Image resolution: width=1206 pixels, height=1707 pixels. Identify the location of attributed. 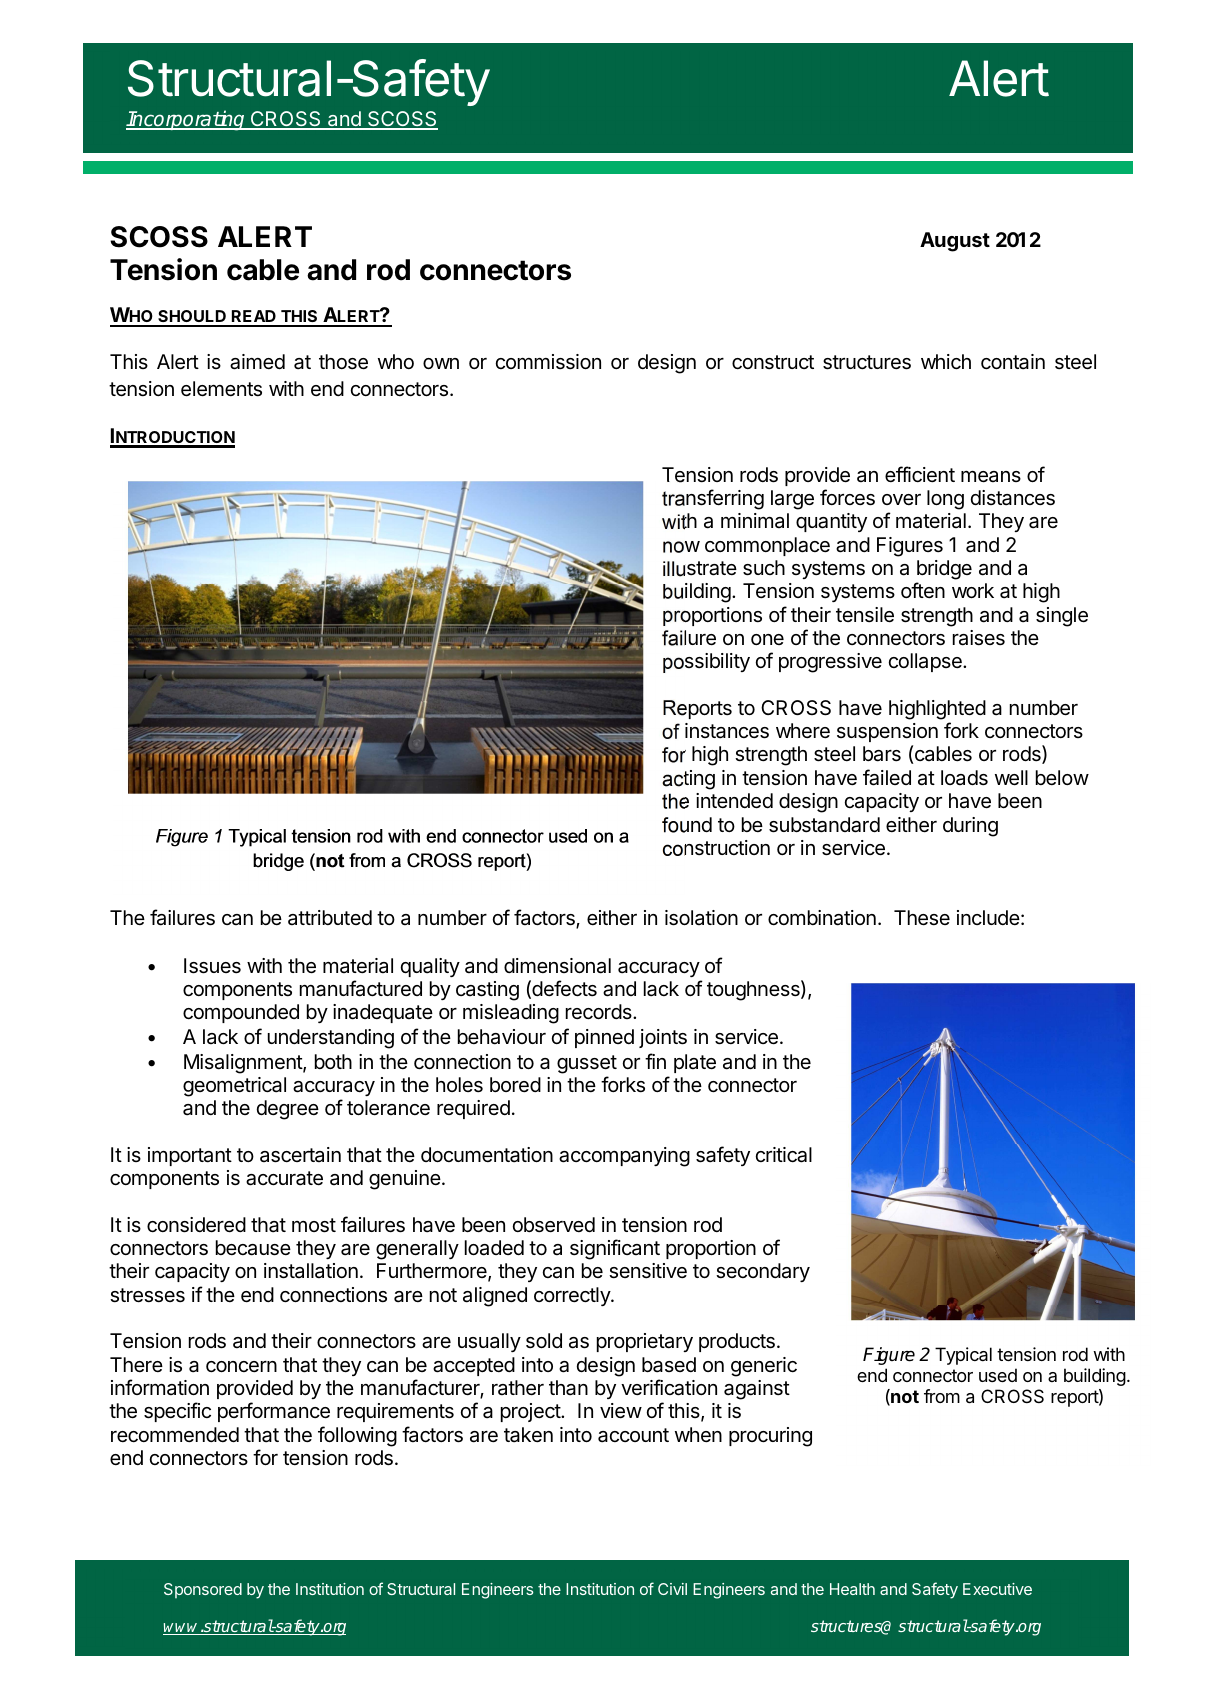
(330, 917).
